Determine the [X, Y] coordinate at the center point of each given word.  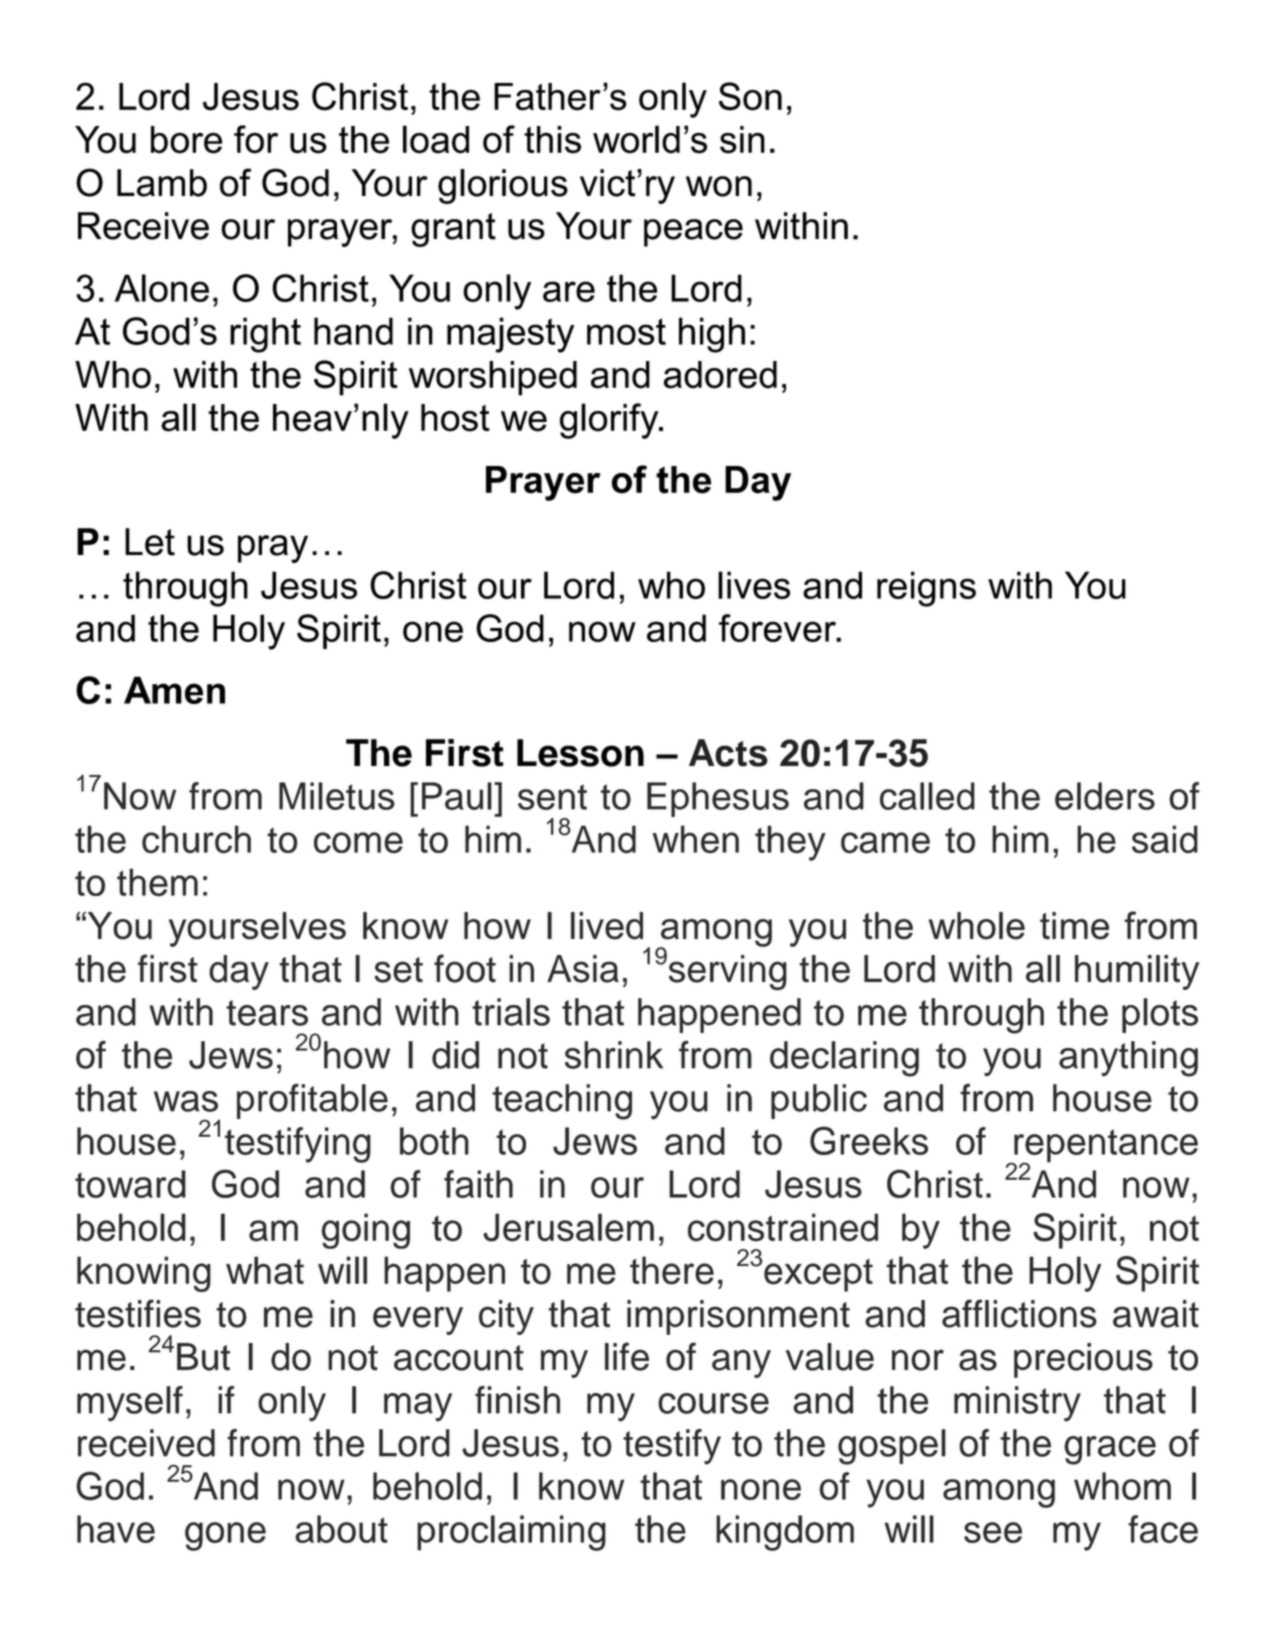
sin [742, 140]
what [265, 1270]
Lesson [580, 753]
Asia [583, 969]
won [719, 186]
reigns [926, 589]
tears [267, 1013]
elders [1105, 796]
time [1074, 926]
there [672, 1270]
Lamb [162, 183]
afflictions [1019, 1313]
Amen [174, 690]
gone [225, 1536]
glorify [610, 421]
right [265, 335]
